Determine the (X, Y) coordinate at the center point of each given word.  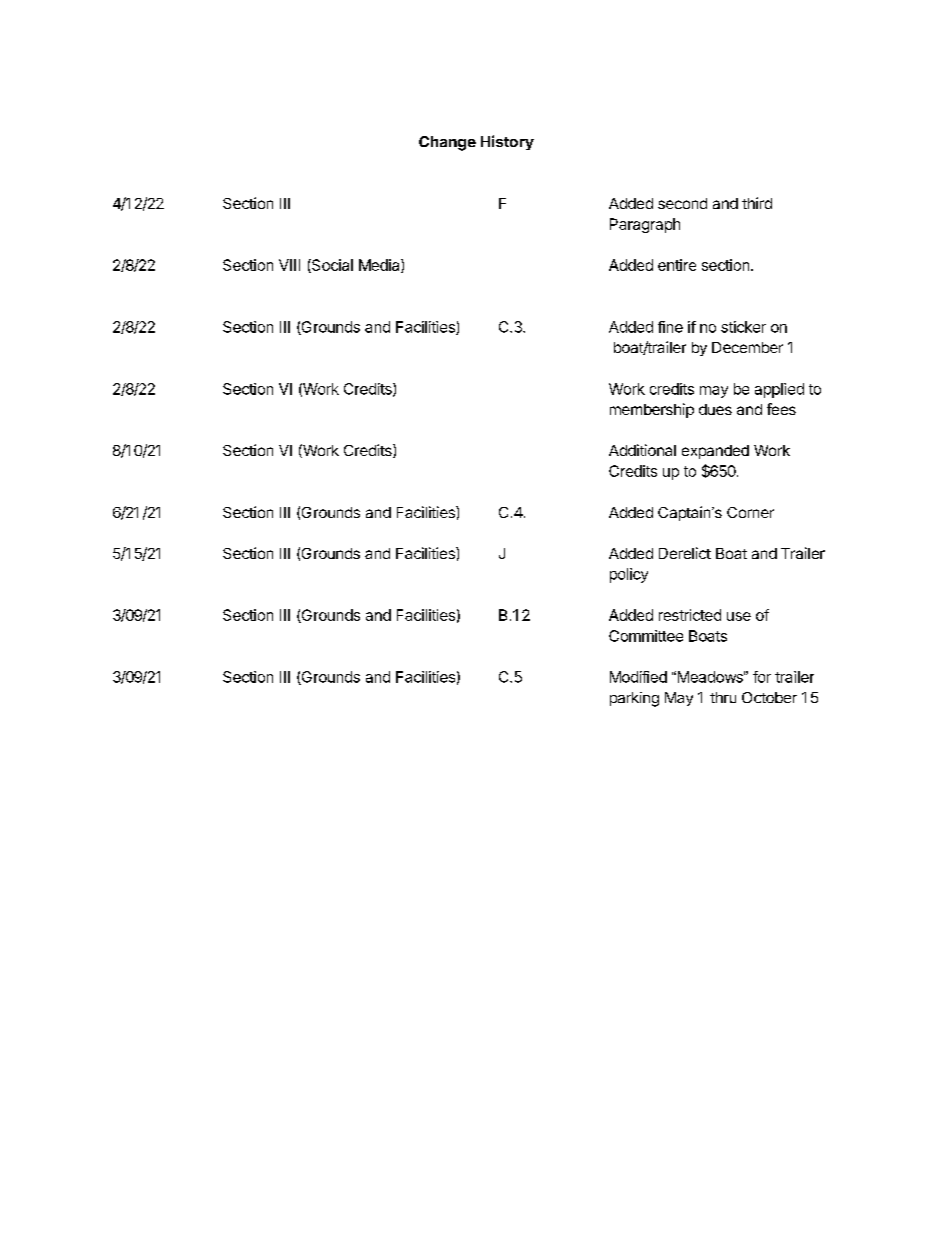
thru (723, 697)
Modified (638, 677)
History (507, 142)
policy (629, 575)
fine (670, 327)
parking (634, 699)
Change (447, 143)
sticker (743, 327)
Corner (750, 512)
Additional (642, 450)
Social (331, 266)
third (757, 203)
